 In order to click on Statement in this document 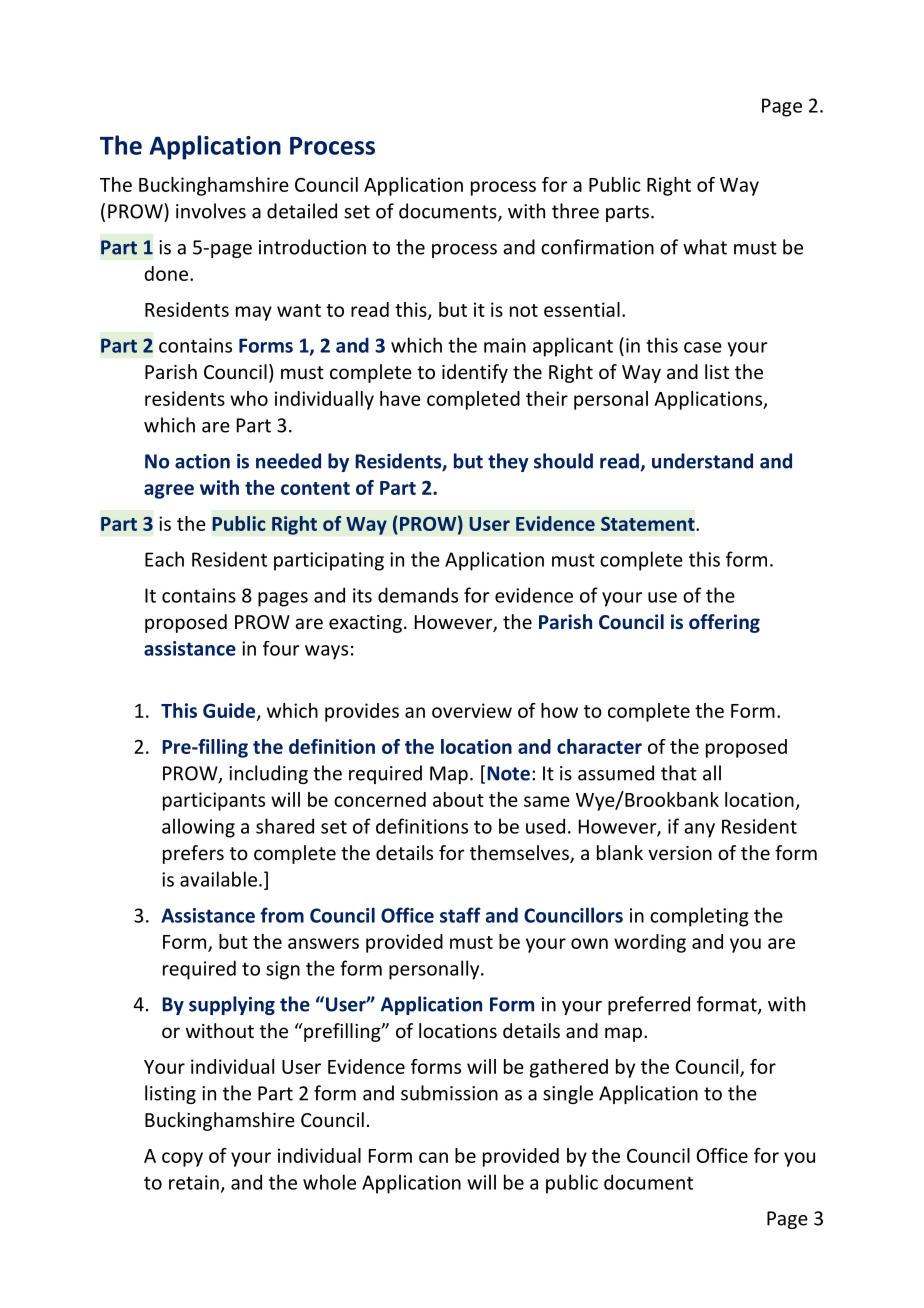, I will do `click(649, 524)`.
